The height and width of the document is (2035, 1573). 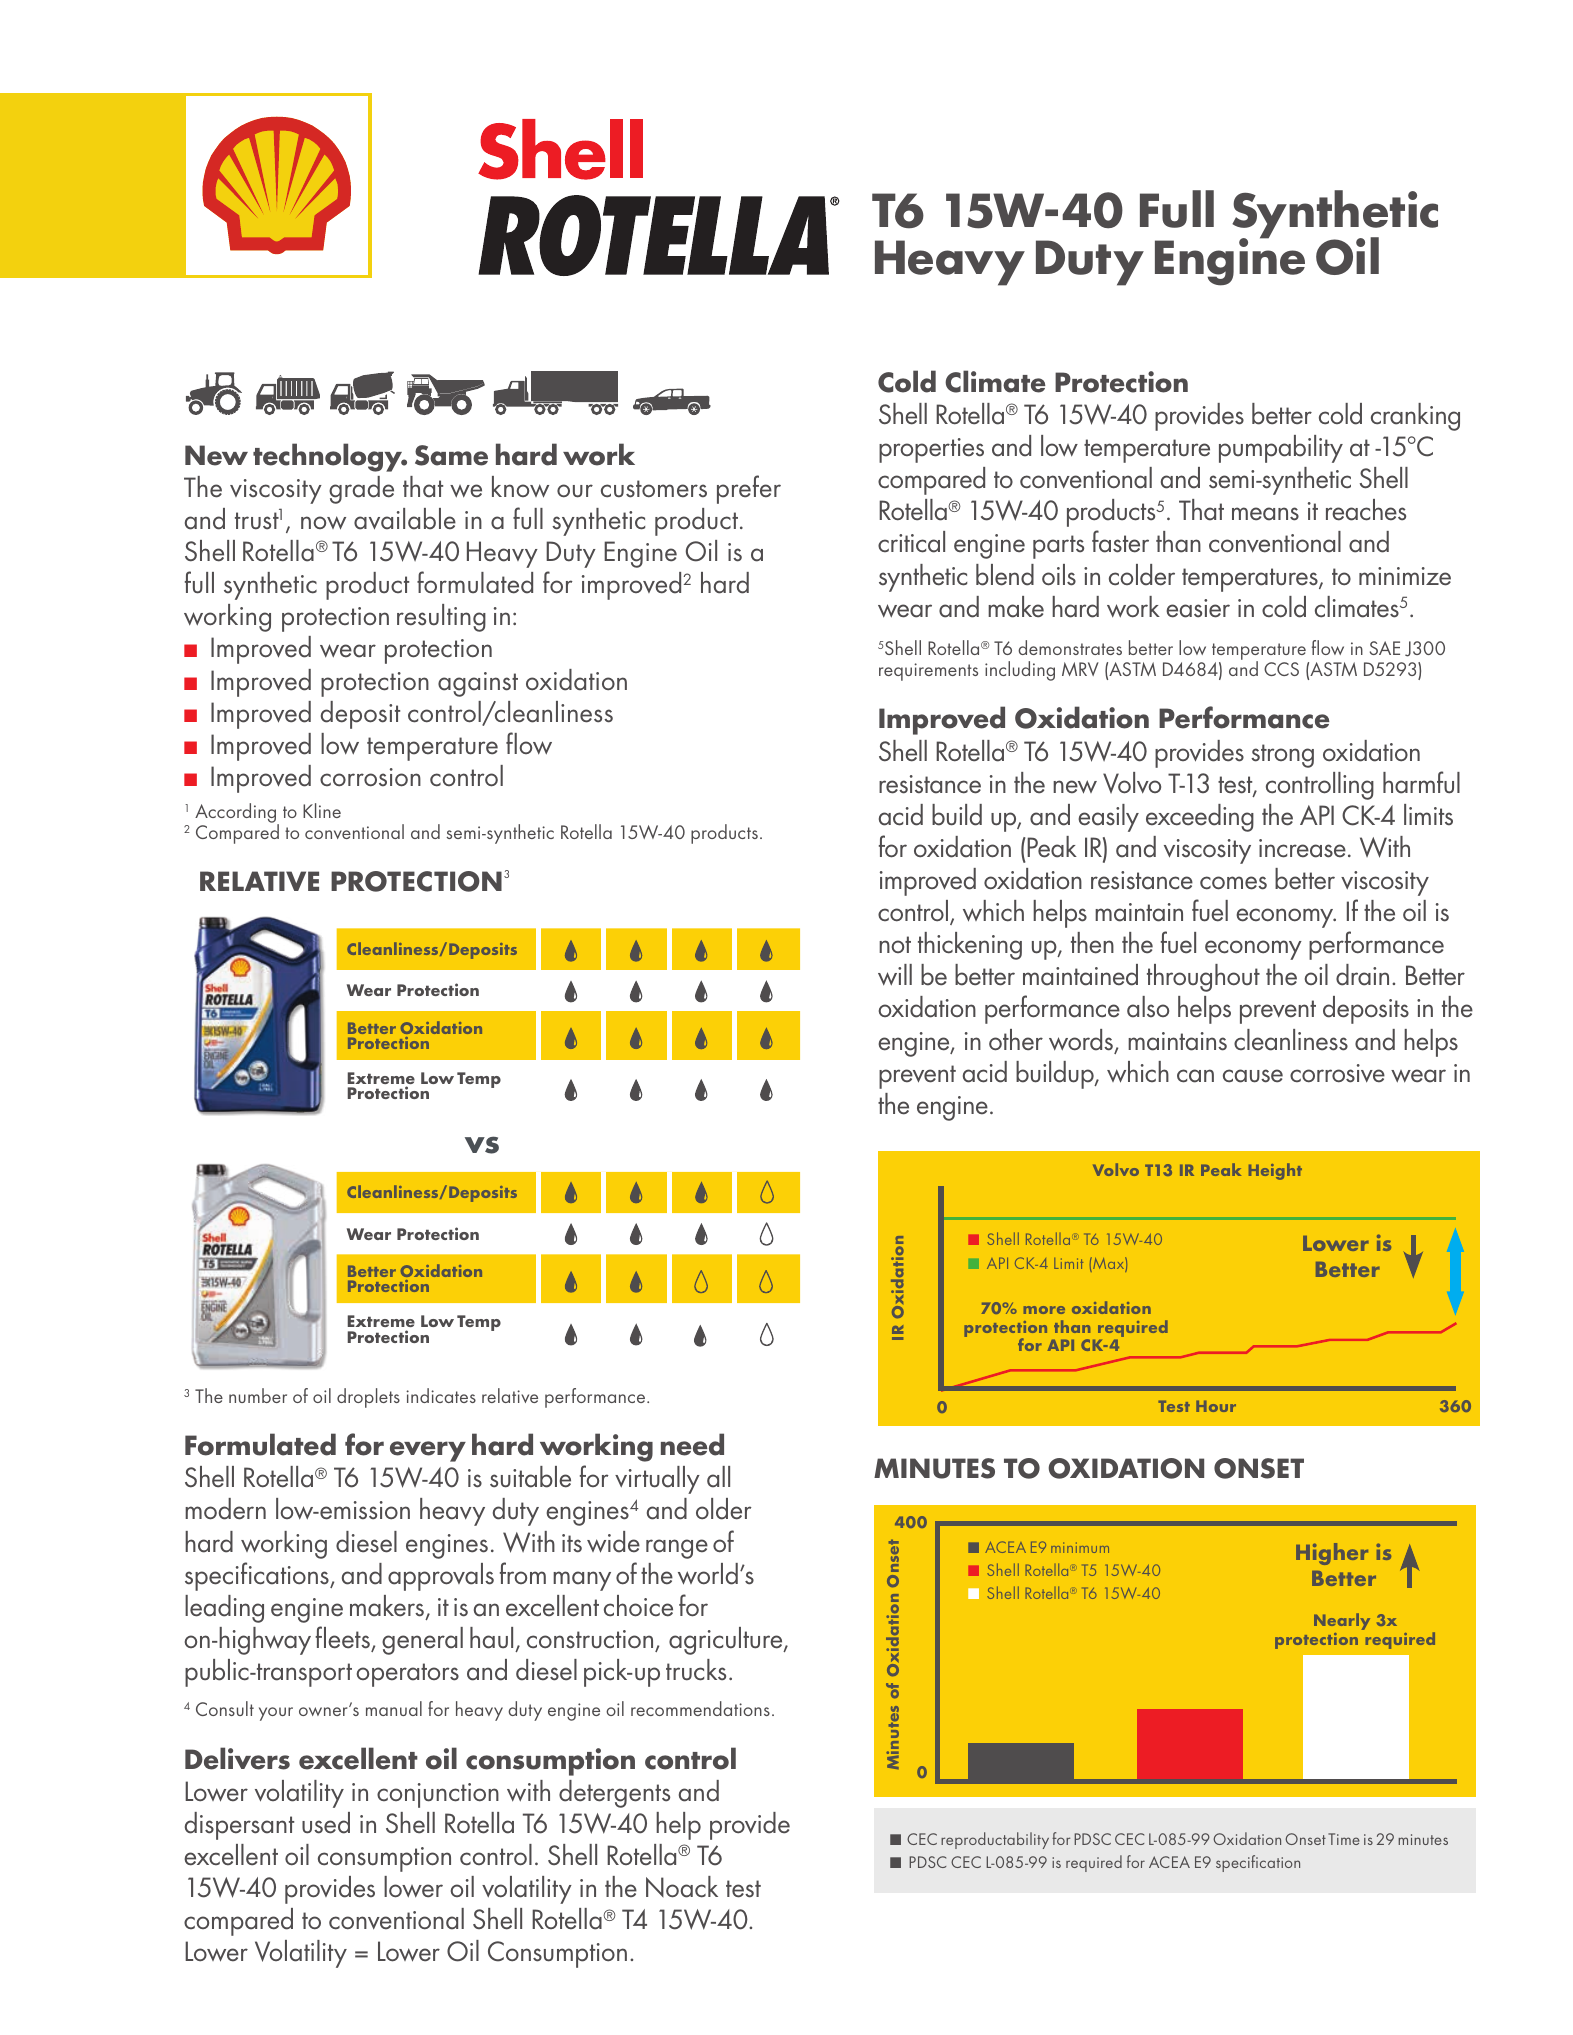 What do you see at coordinates (326, 1823) in the document?
I see `used` at bounding box center [326, 1823].
